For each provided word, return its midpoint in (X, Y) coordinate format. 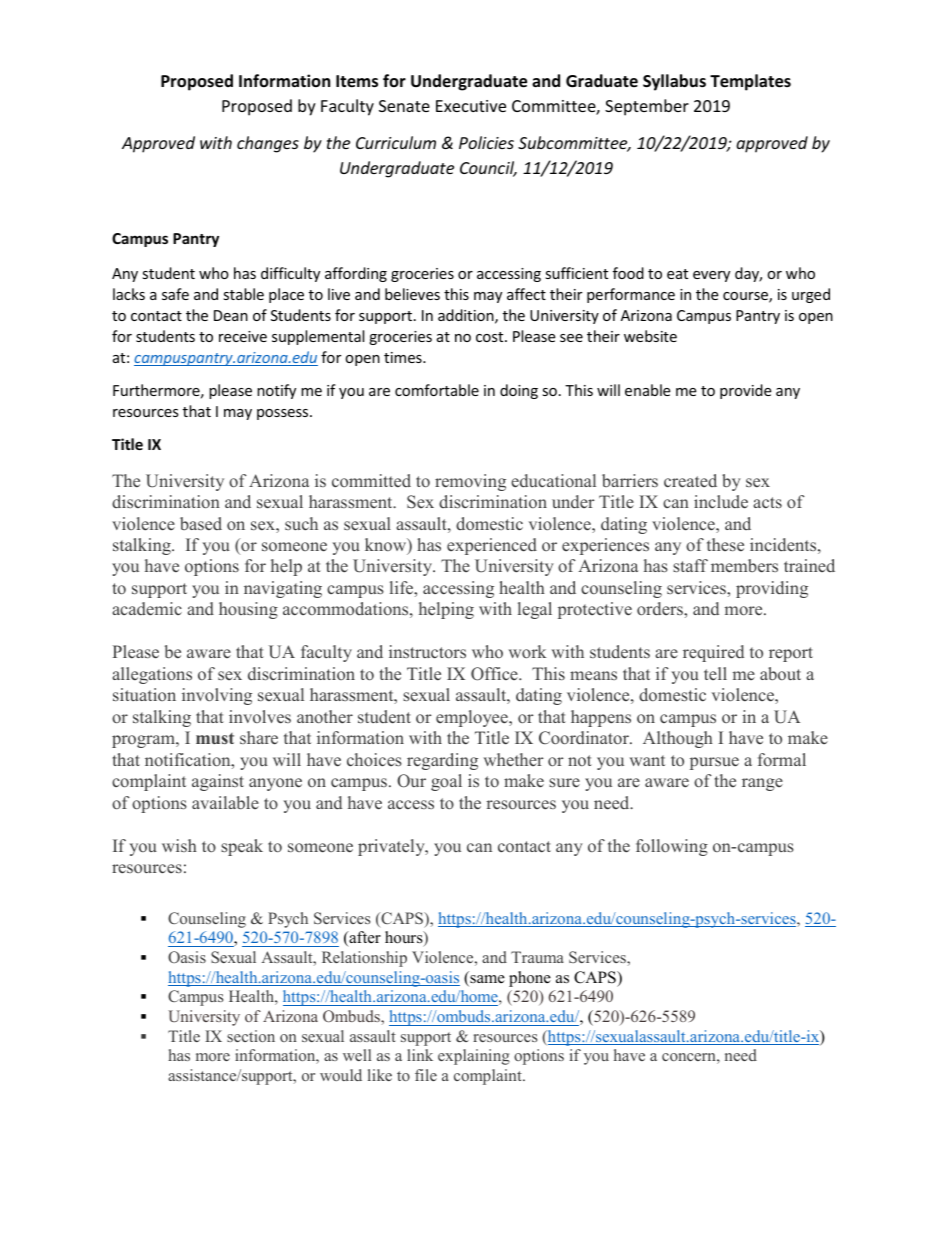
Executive (471, 106)
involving (217, 696)
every (711, 276)
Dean (231, 315)
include (721, 502)
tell (715, 673)
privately (392, 847)
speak (242, 847)
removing (470, 482)
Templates (750, 82)
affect (526, 294)
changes (268, 144)
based (201, 523)
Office (495, 674)
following (672, 847)
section (251, 1036)
